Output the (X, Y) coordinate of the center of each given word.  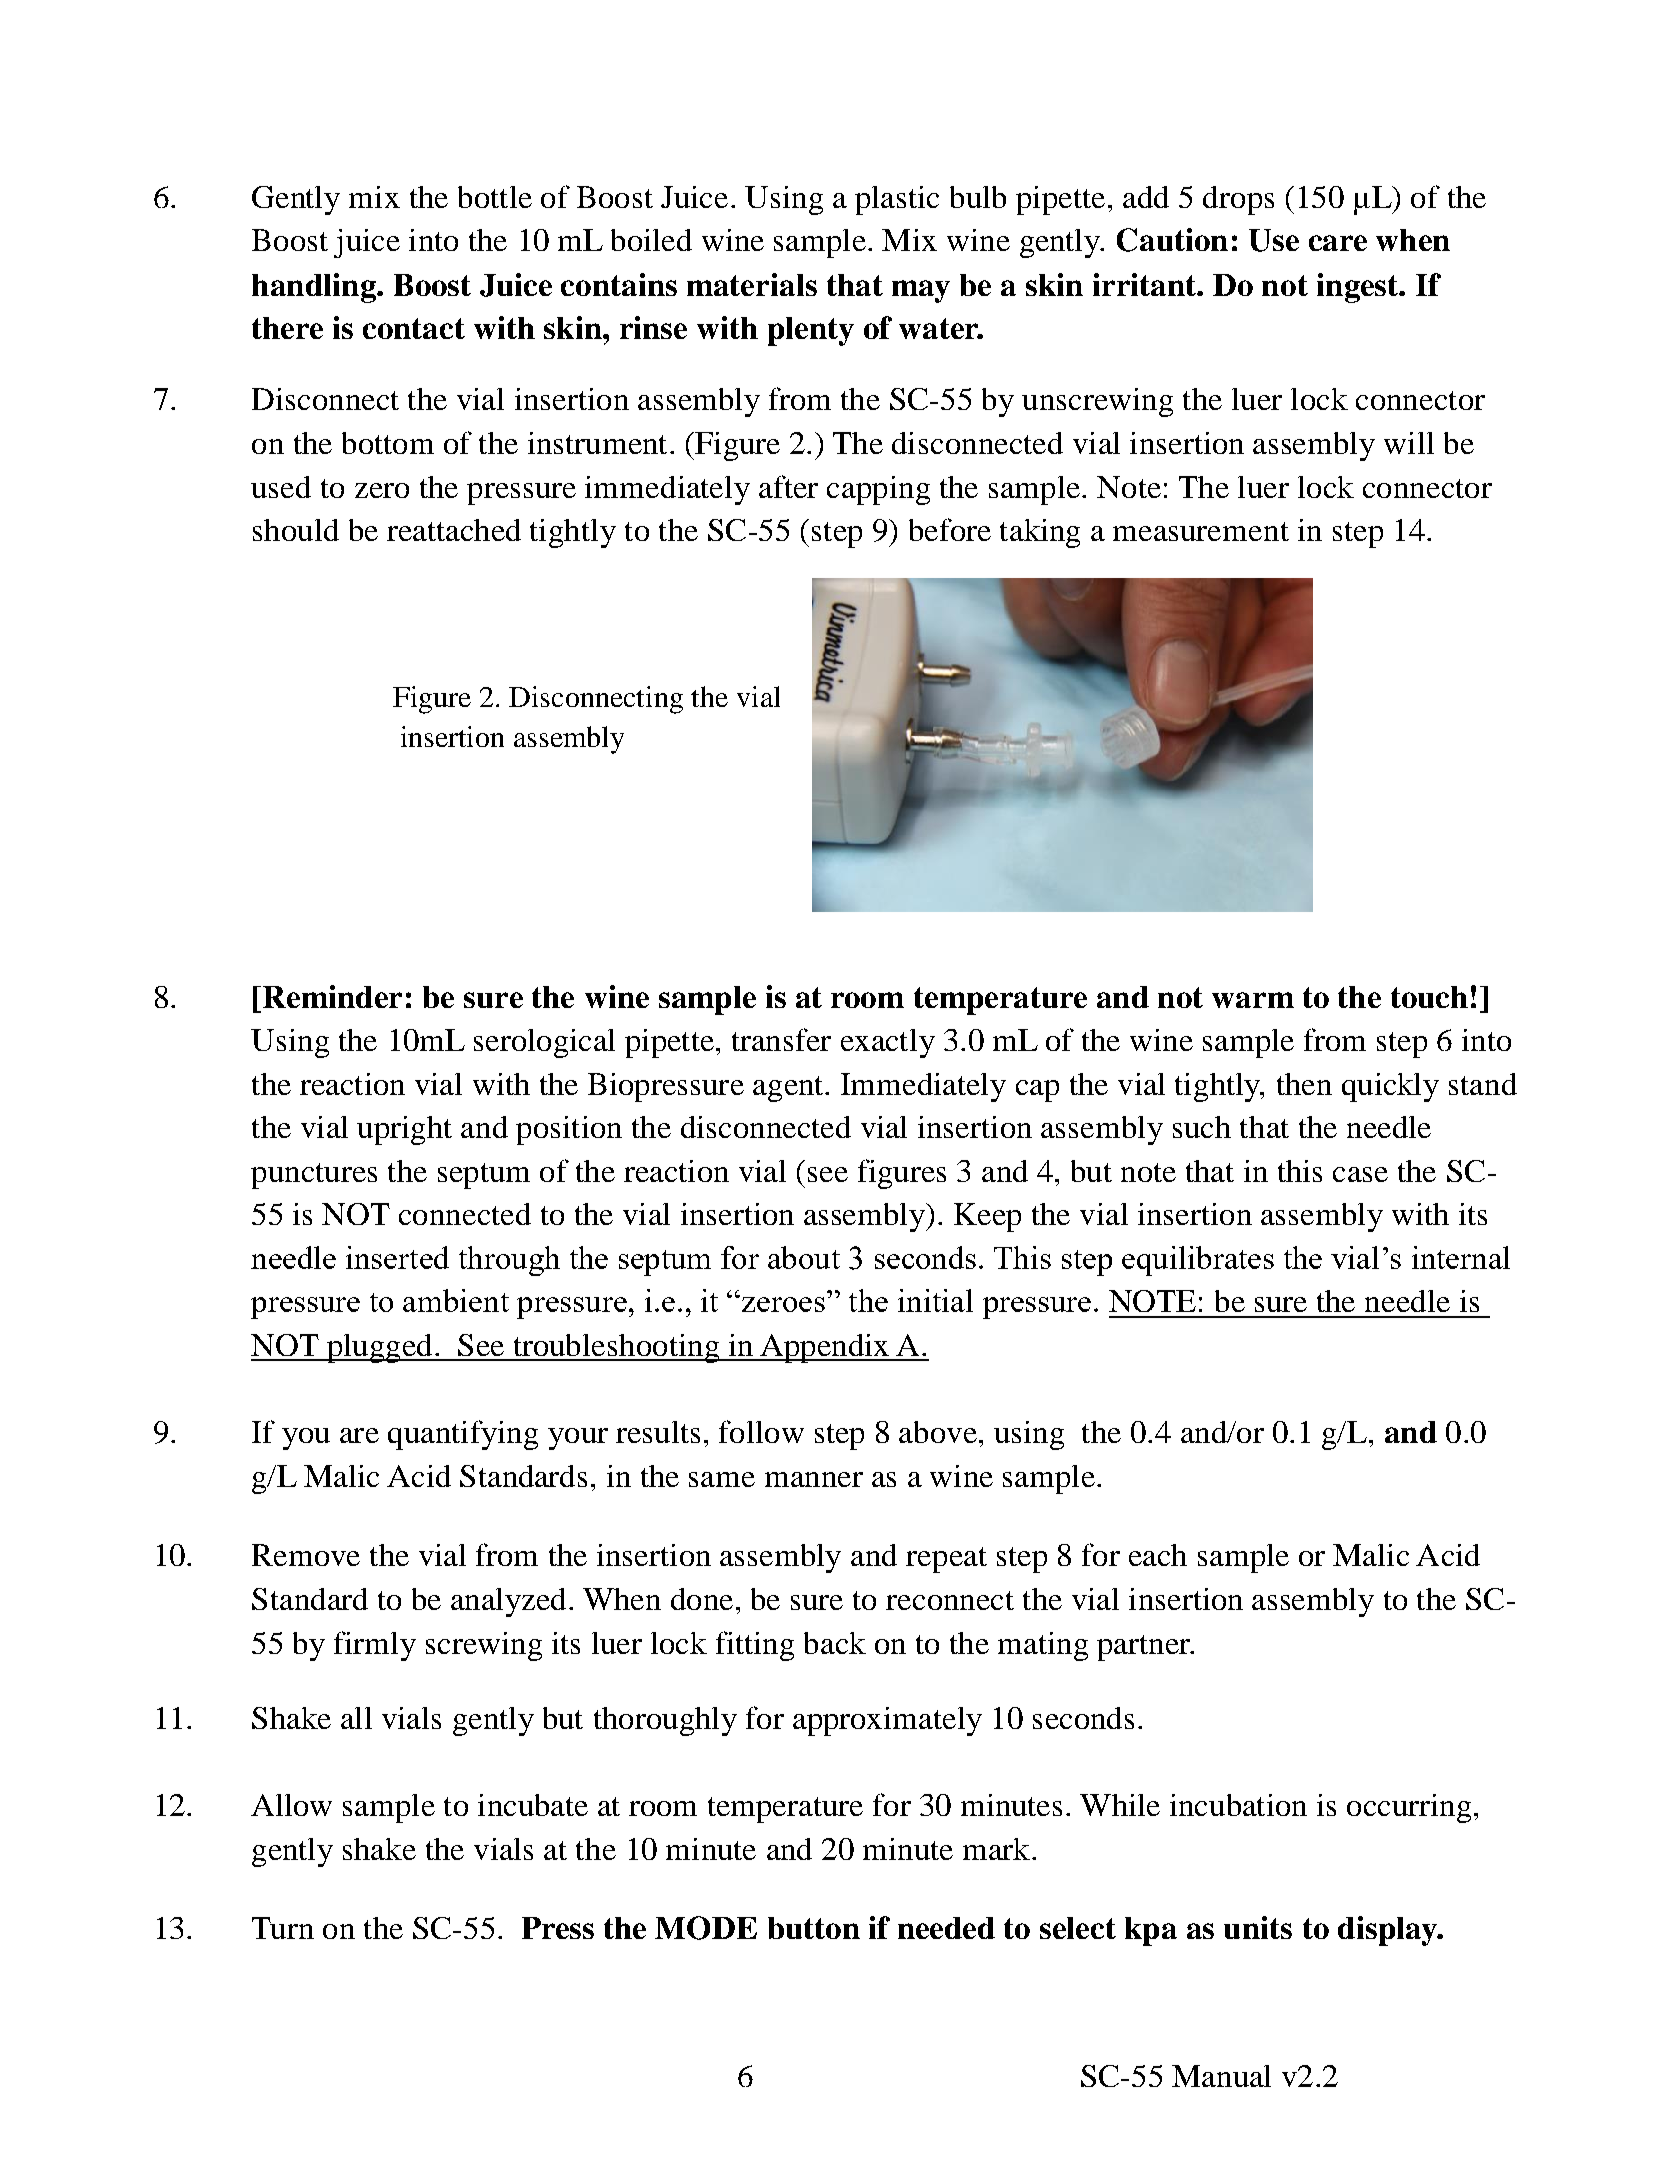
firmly (375, 1646)
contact (414, 328)
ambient (456, 1300)
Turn (283, 1928)
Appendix (825, 1348)
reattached (454, 530)
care (1338, 243)
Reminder (332, 996)
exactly (888, 1043)
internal (1461, 1257)
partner (1145, 1648)
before (950, 529)
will (1409, 443)
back (835, 1643)
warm (1253, 1000)
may (921, 291)
